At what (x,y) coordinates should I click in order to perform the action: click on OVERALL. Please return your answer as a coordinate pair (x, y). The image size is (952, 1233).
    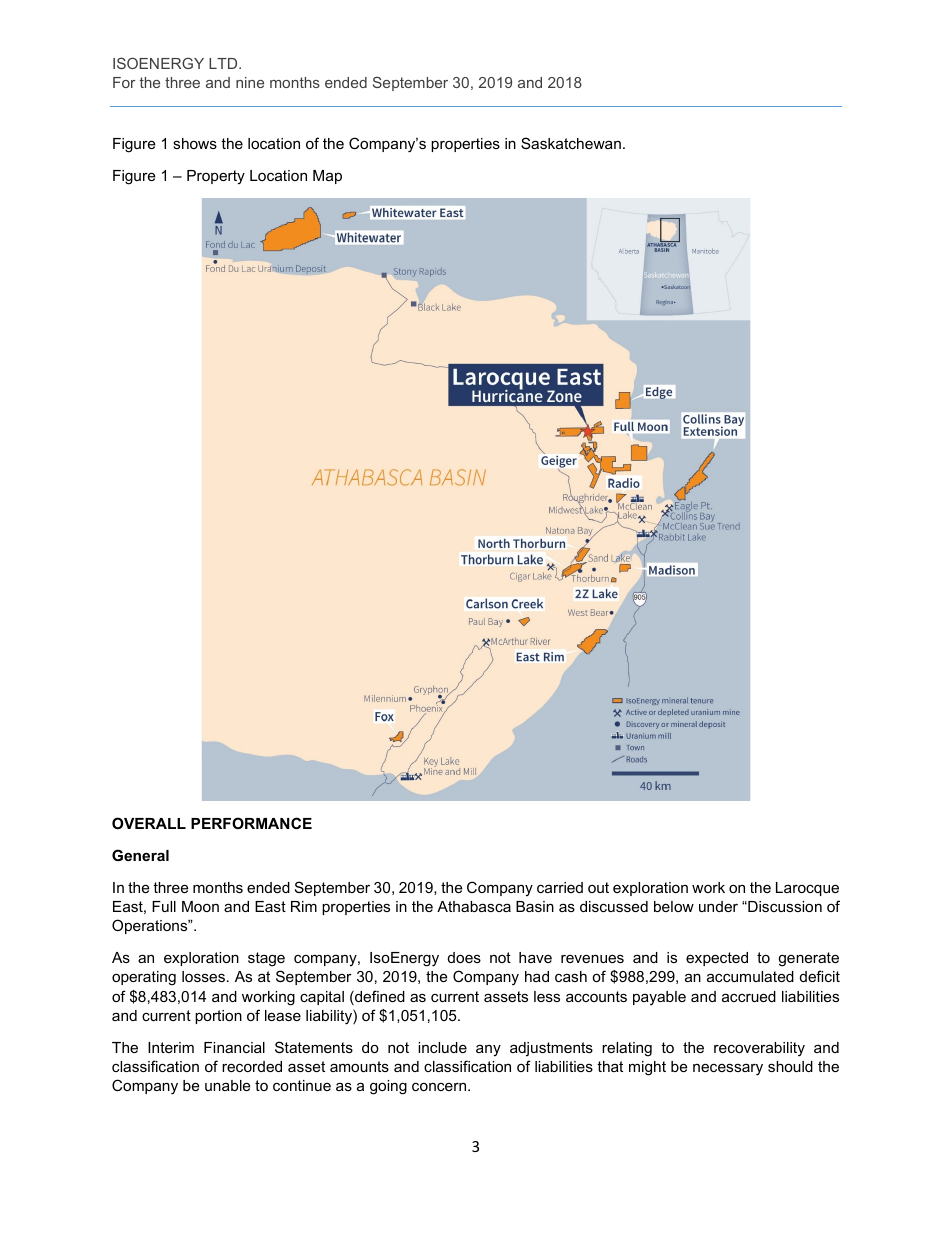
    Looking at the image, I should click on (149, 823).
